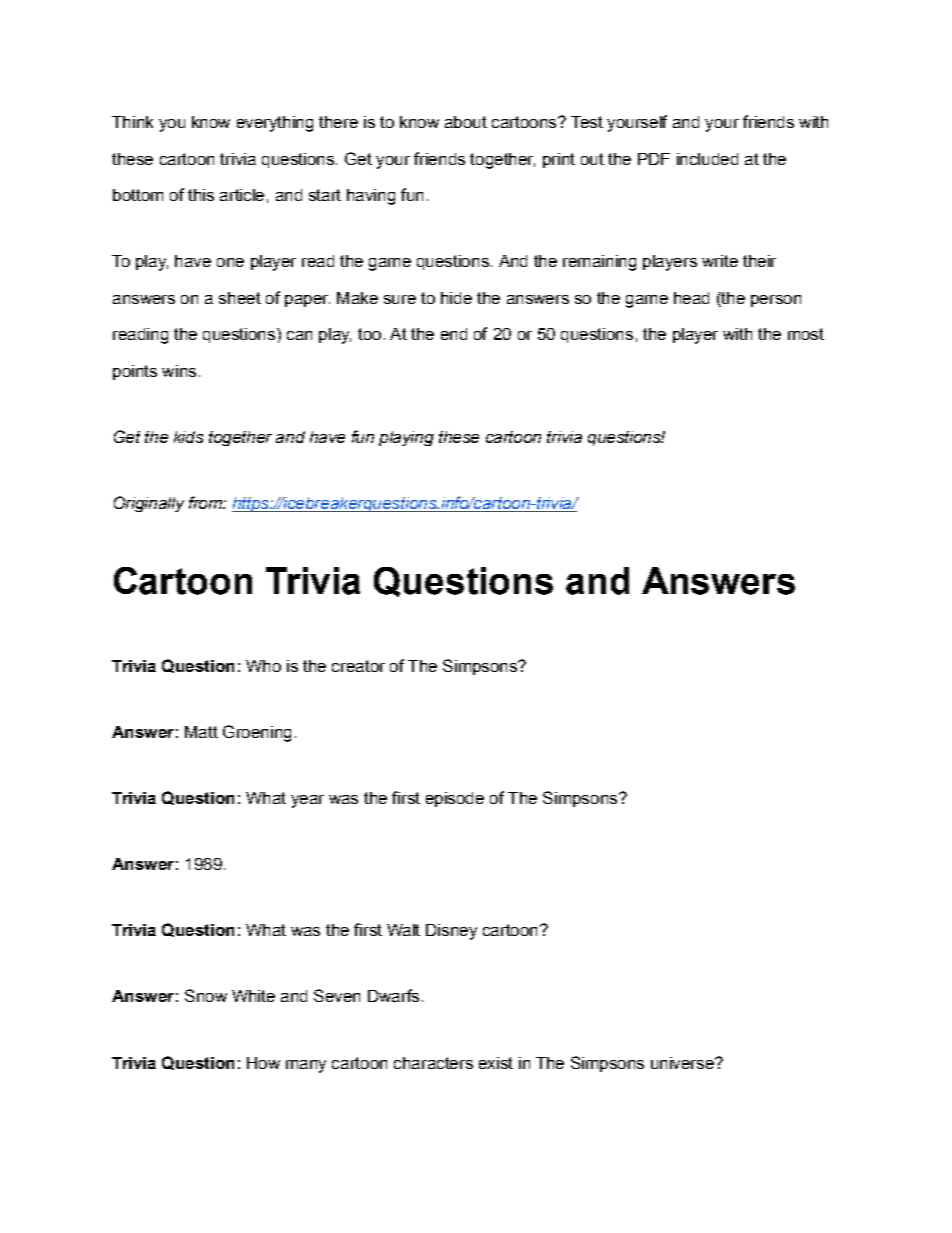 This image has width=952, height=1233. I want to click on creator, so click(358, 666).
